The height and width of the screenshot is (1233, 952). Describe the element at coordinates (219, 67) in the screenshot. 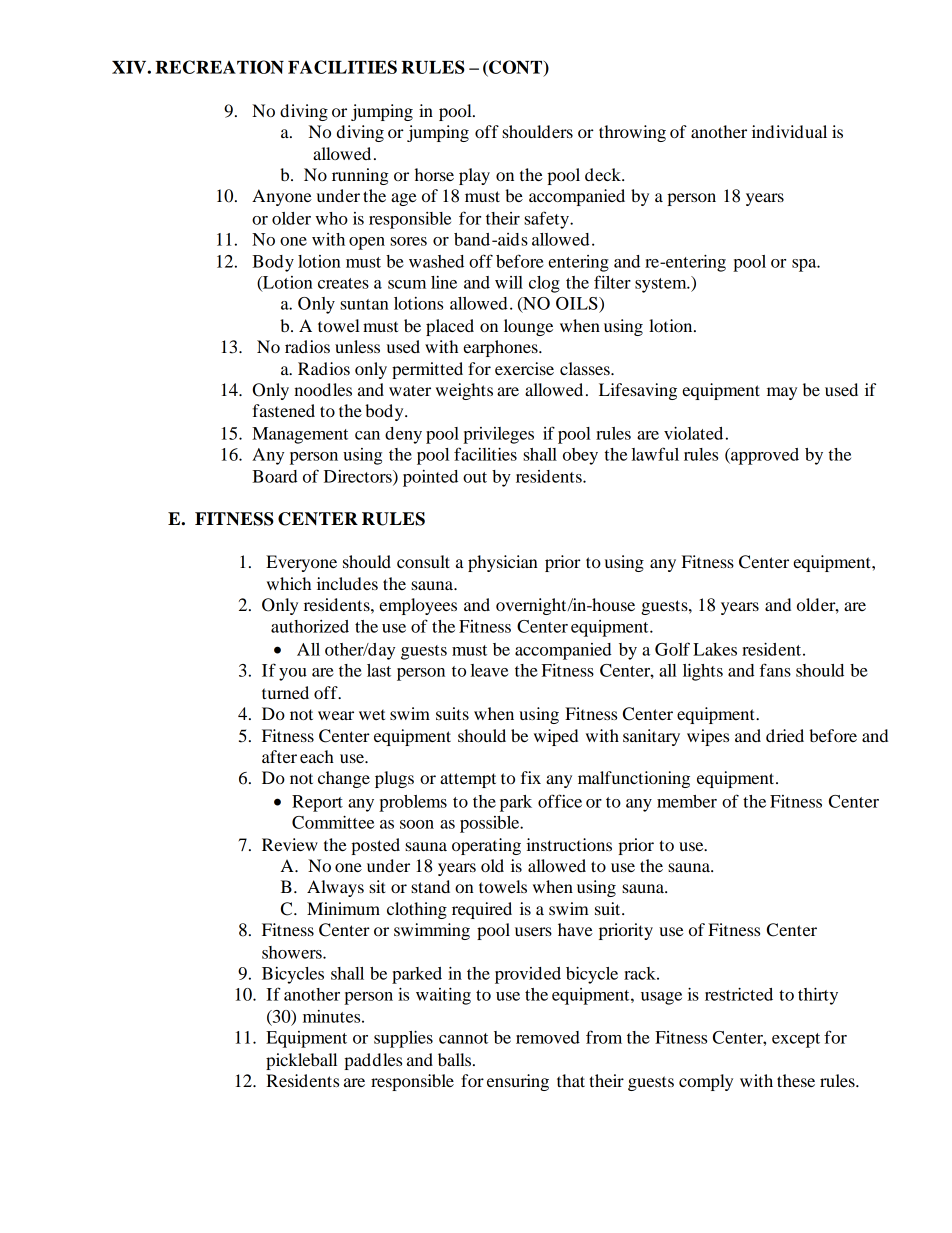

I see `RECREATION` at that location.
